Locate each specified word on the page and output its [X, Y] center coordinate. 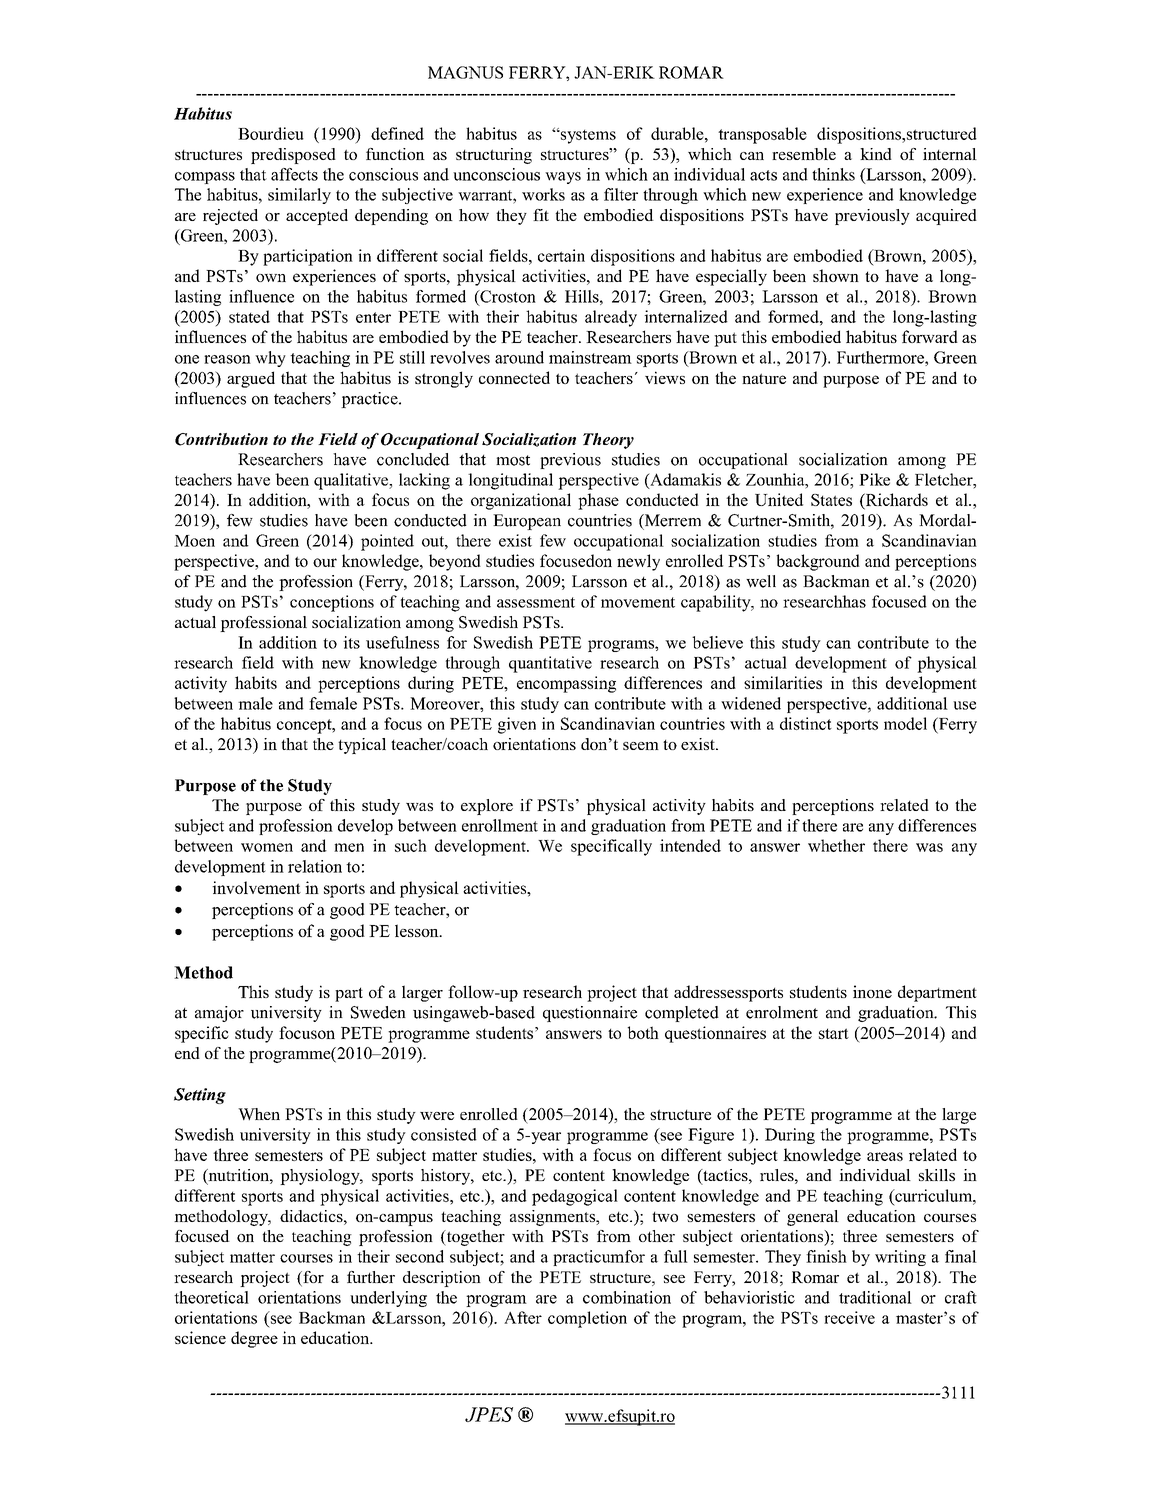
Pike [874, 479]
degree [254, 1339]
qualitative [352, 481]
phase [598, 501]
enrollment [500, 825]
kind [876, 154]
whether [836, 845]
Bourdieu [271, 133]
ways [563, 178]
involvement [256, 887]
